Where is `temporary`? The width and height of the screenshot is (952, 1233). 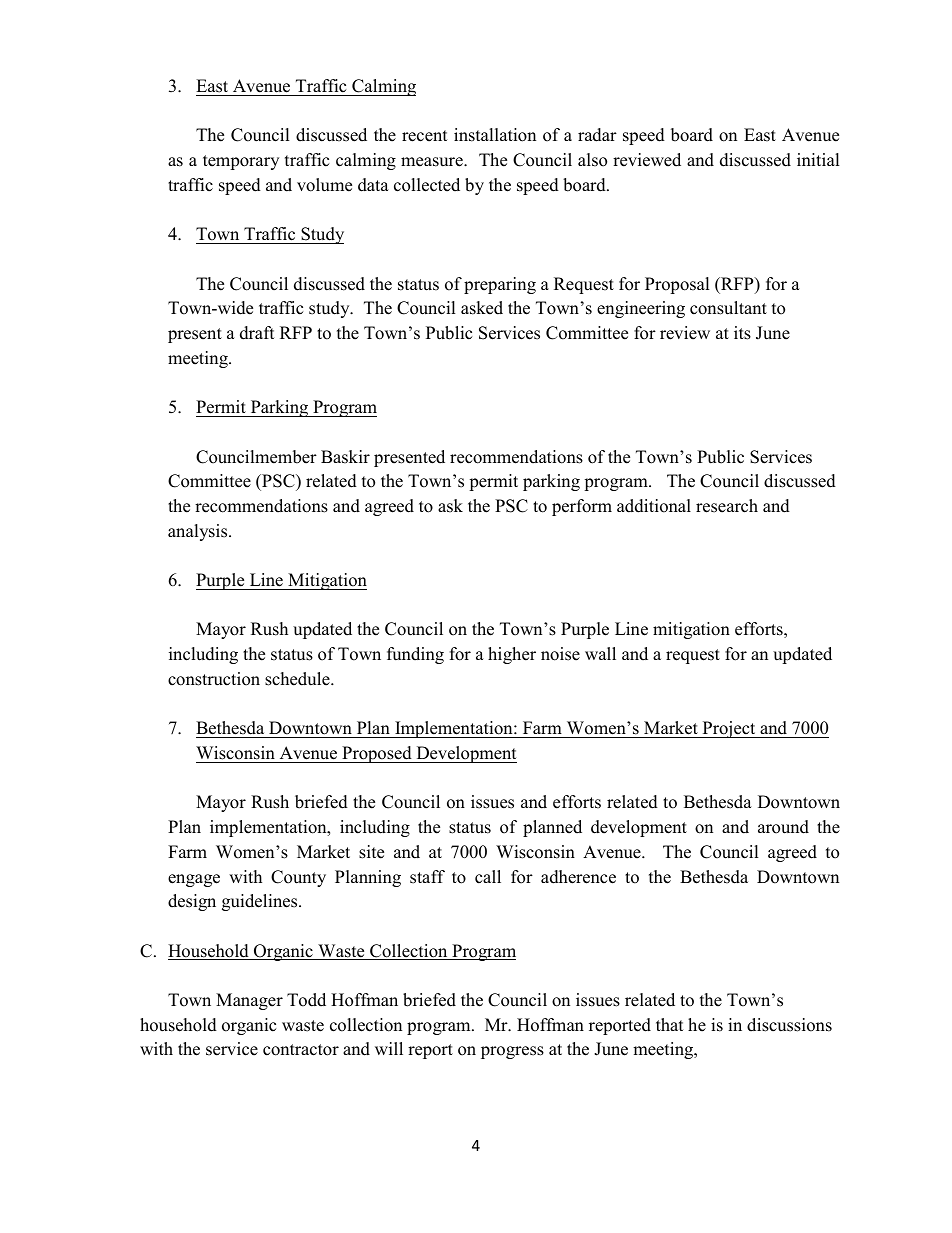
temporary is located at coordinates (241, 162).
